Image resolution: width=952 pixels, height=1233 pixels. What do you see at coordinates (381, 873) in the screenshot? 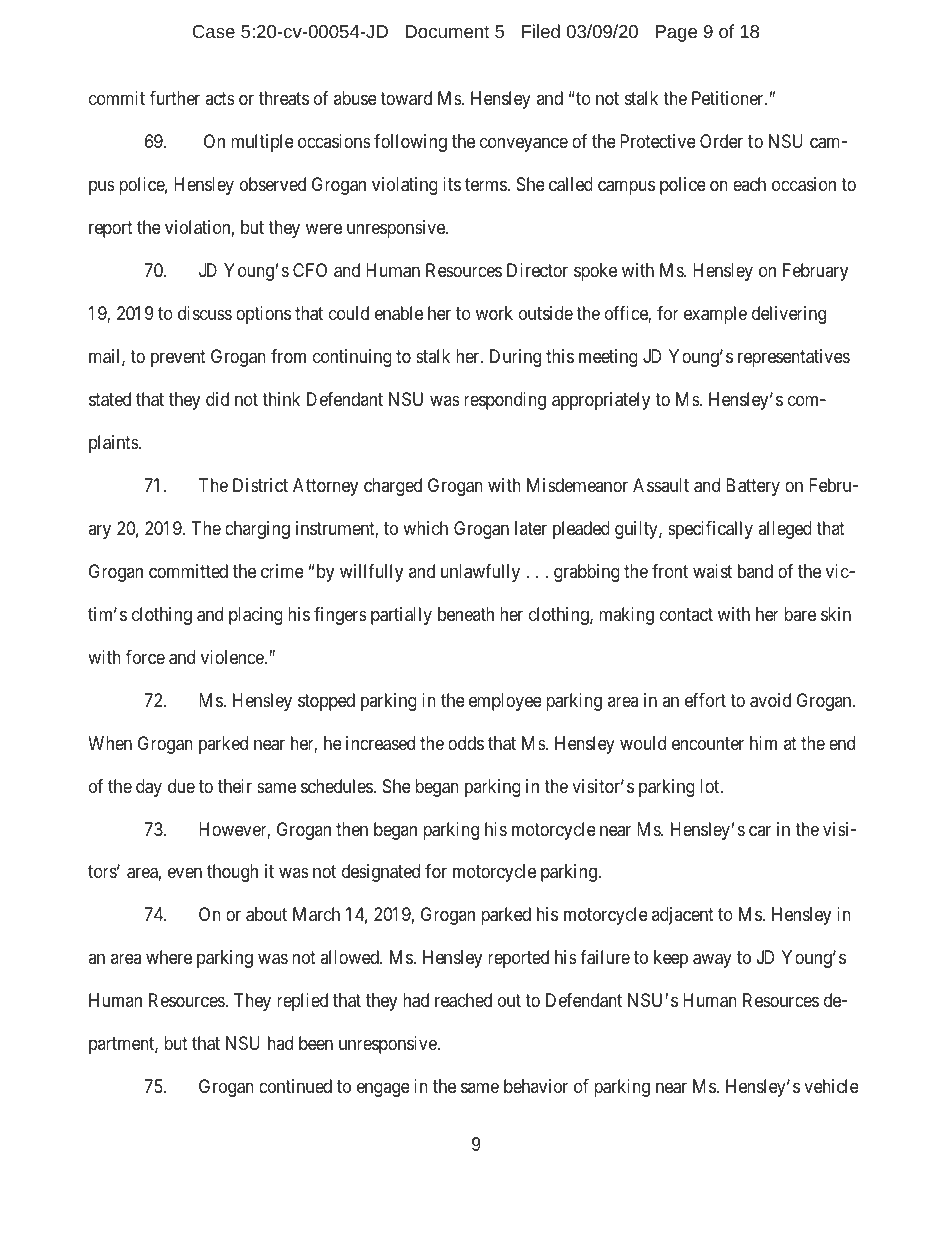
I see `designated` at bounding box center [381, 873].
